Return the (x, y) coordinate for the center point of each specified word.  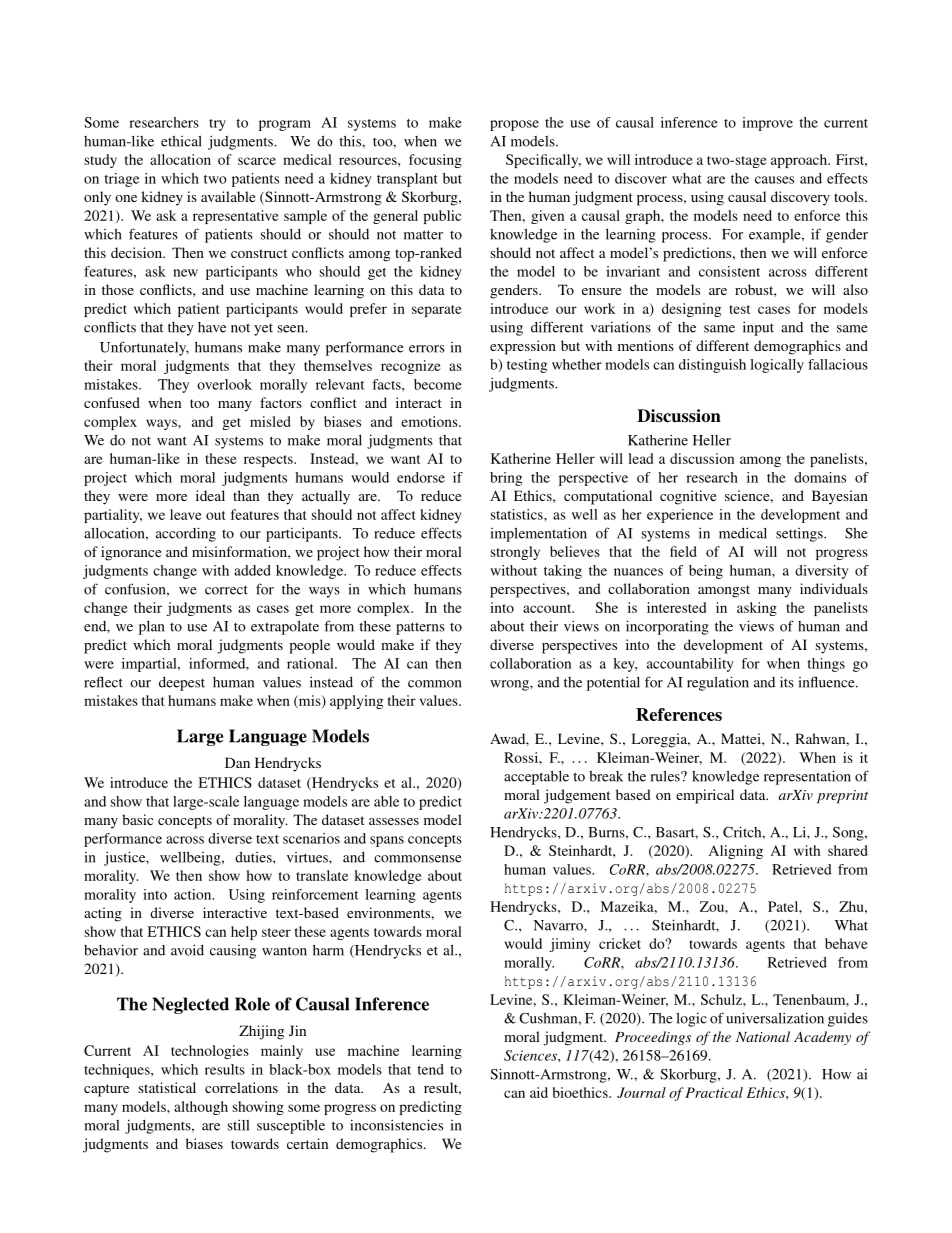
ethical (181, 141)
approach (800, 161)
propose (514, 125)
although (201, 1108)
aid (539, 1092)
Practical (714, 1092)
